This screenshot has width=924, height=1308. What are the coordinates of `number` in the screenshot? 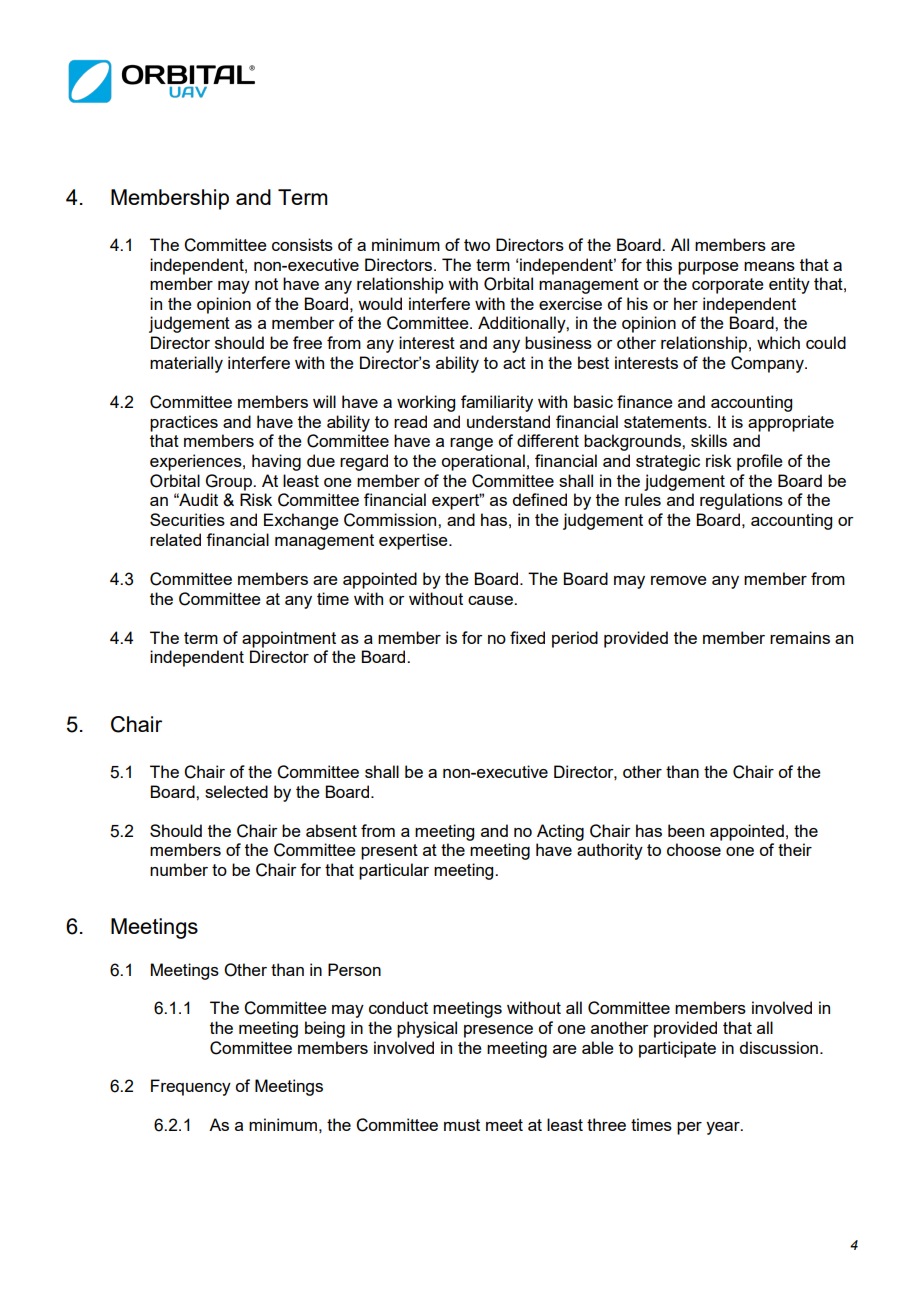 It's located at (179, 869).
